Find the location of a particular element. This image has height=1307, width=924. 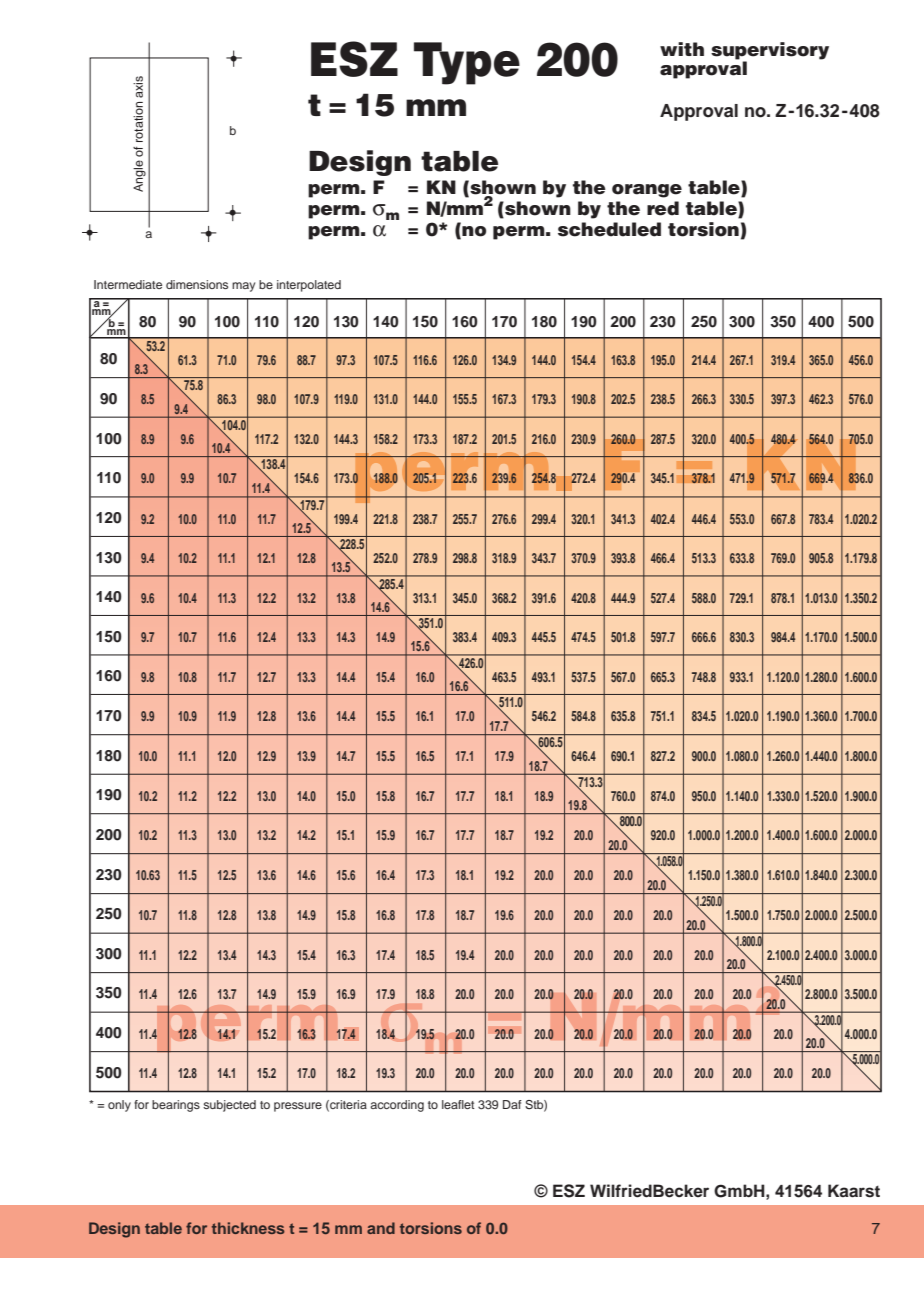

dimensions is located at coordinates (197, 284).
